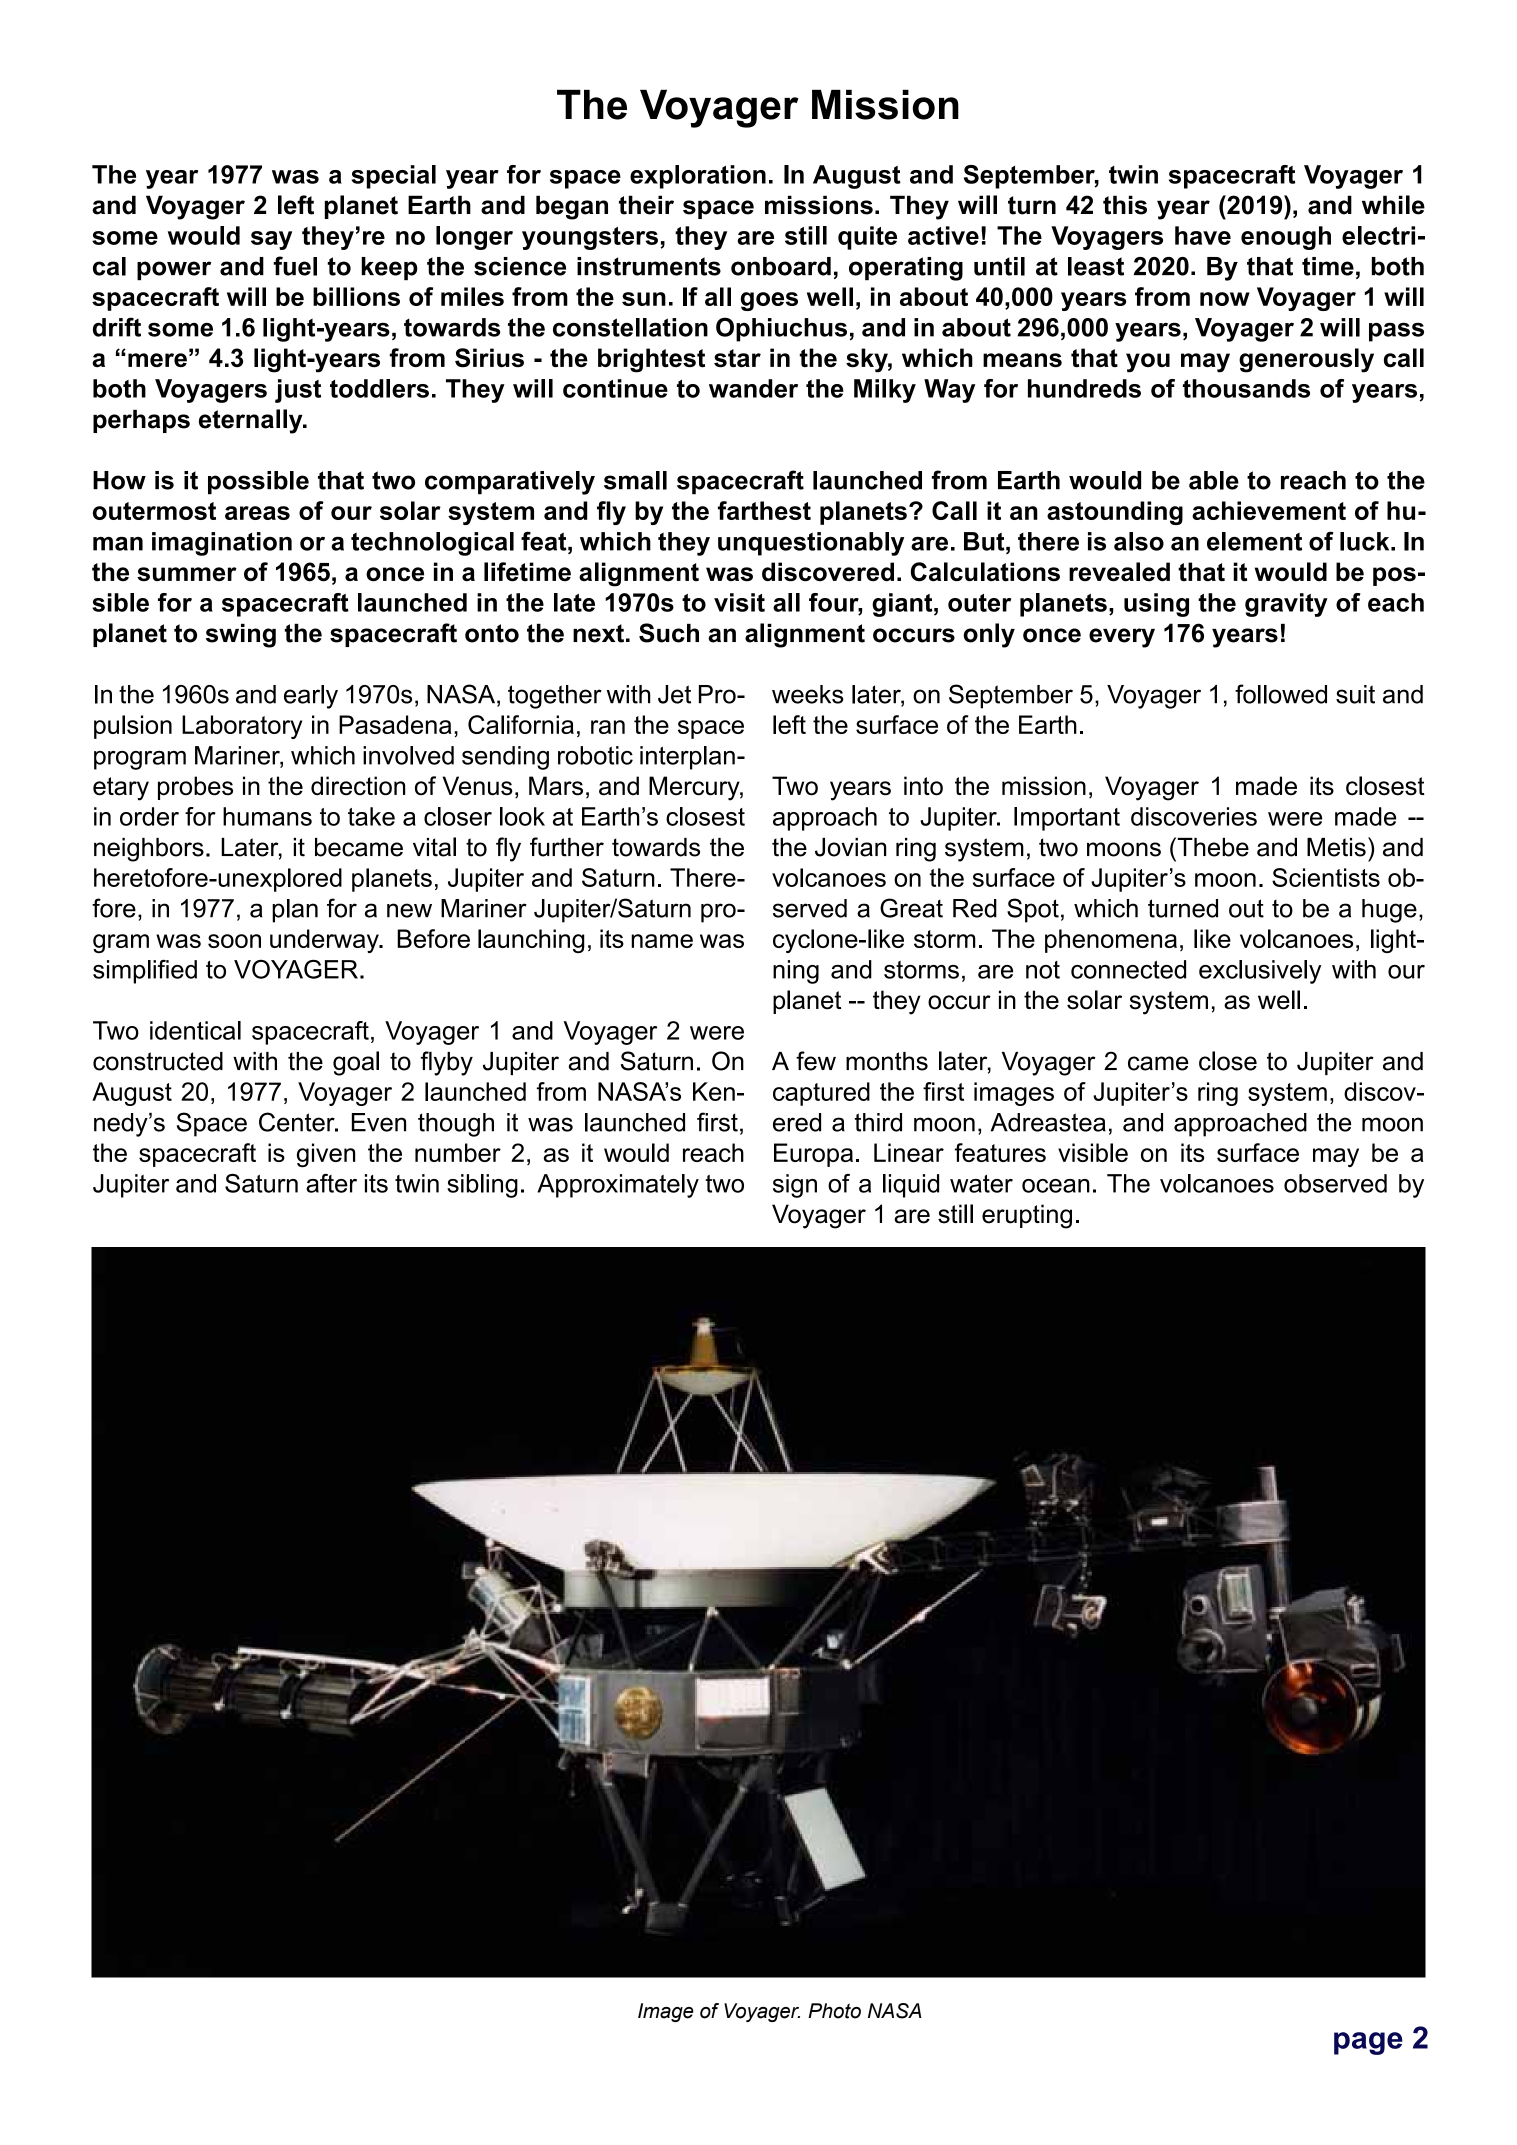 Image resolution: width=1517 pixels, height=2145 pixels. What do you see at coordinates (331, 1183) in the screenshot?
I see `after` at bounding box center [331, 1183].
